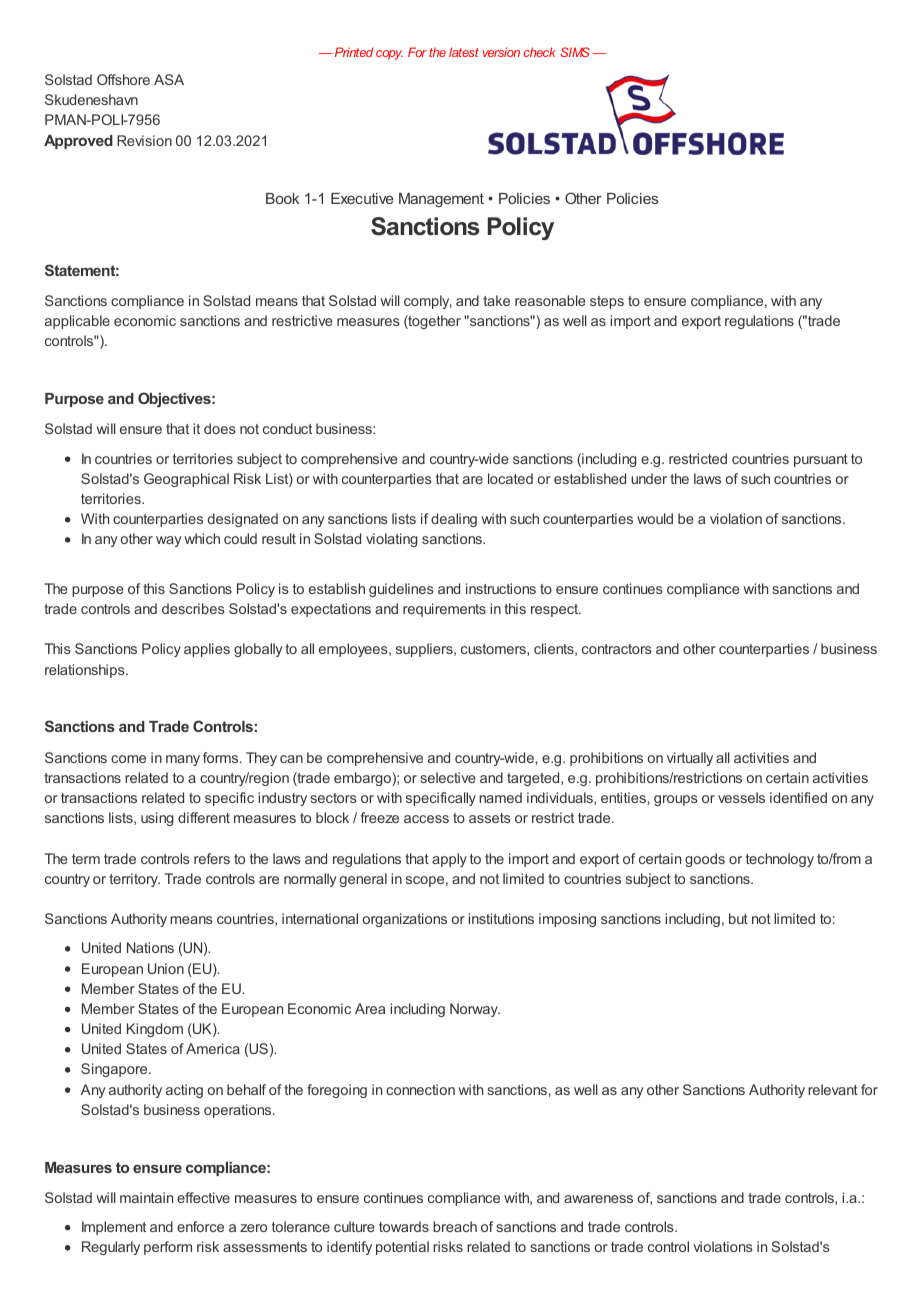 The height and width of the image is (1308, 924). I want to click on maintain, so click(146, 1197).
